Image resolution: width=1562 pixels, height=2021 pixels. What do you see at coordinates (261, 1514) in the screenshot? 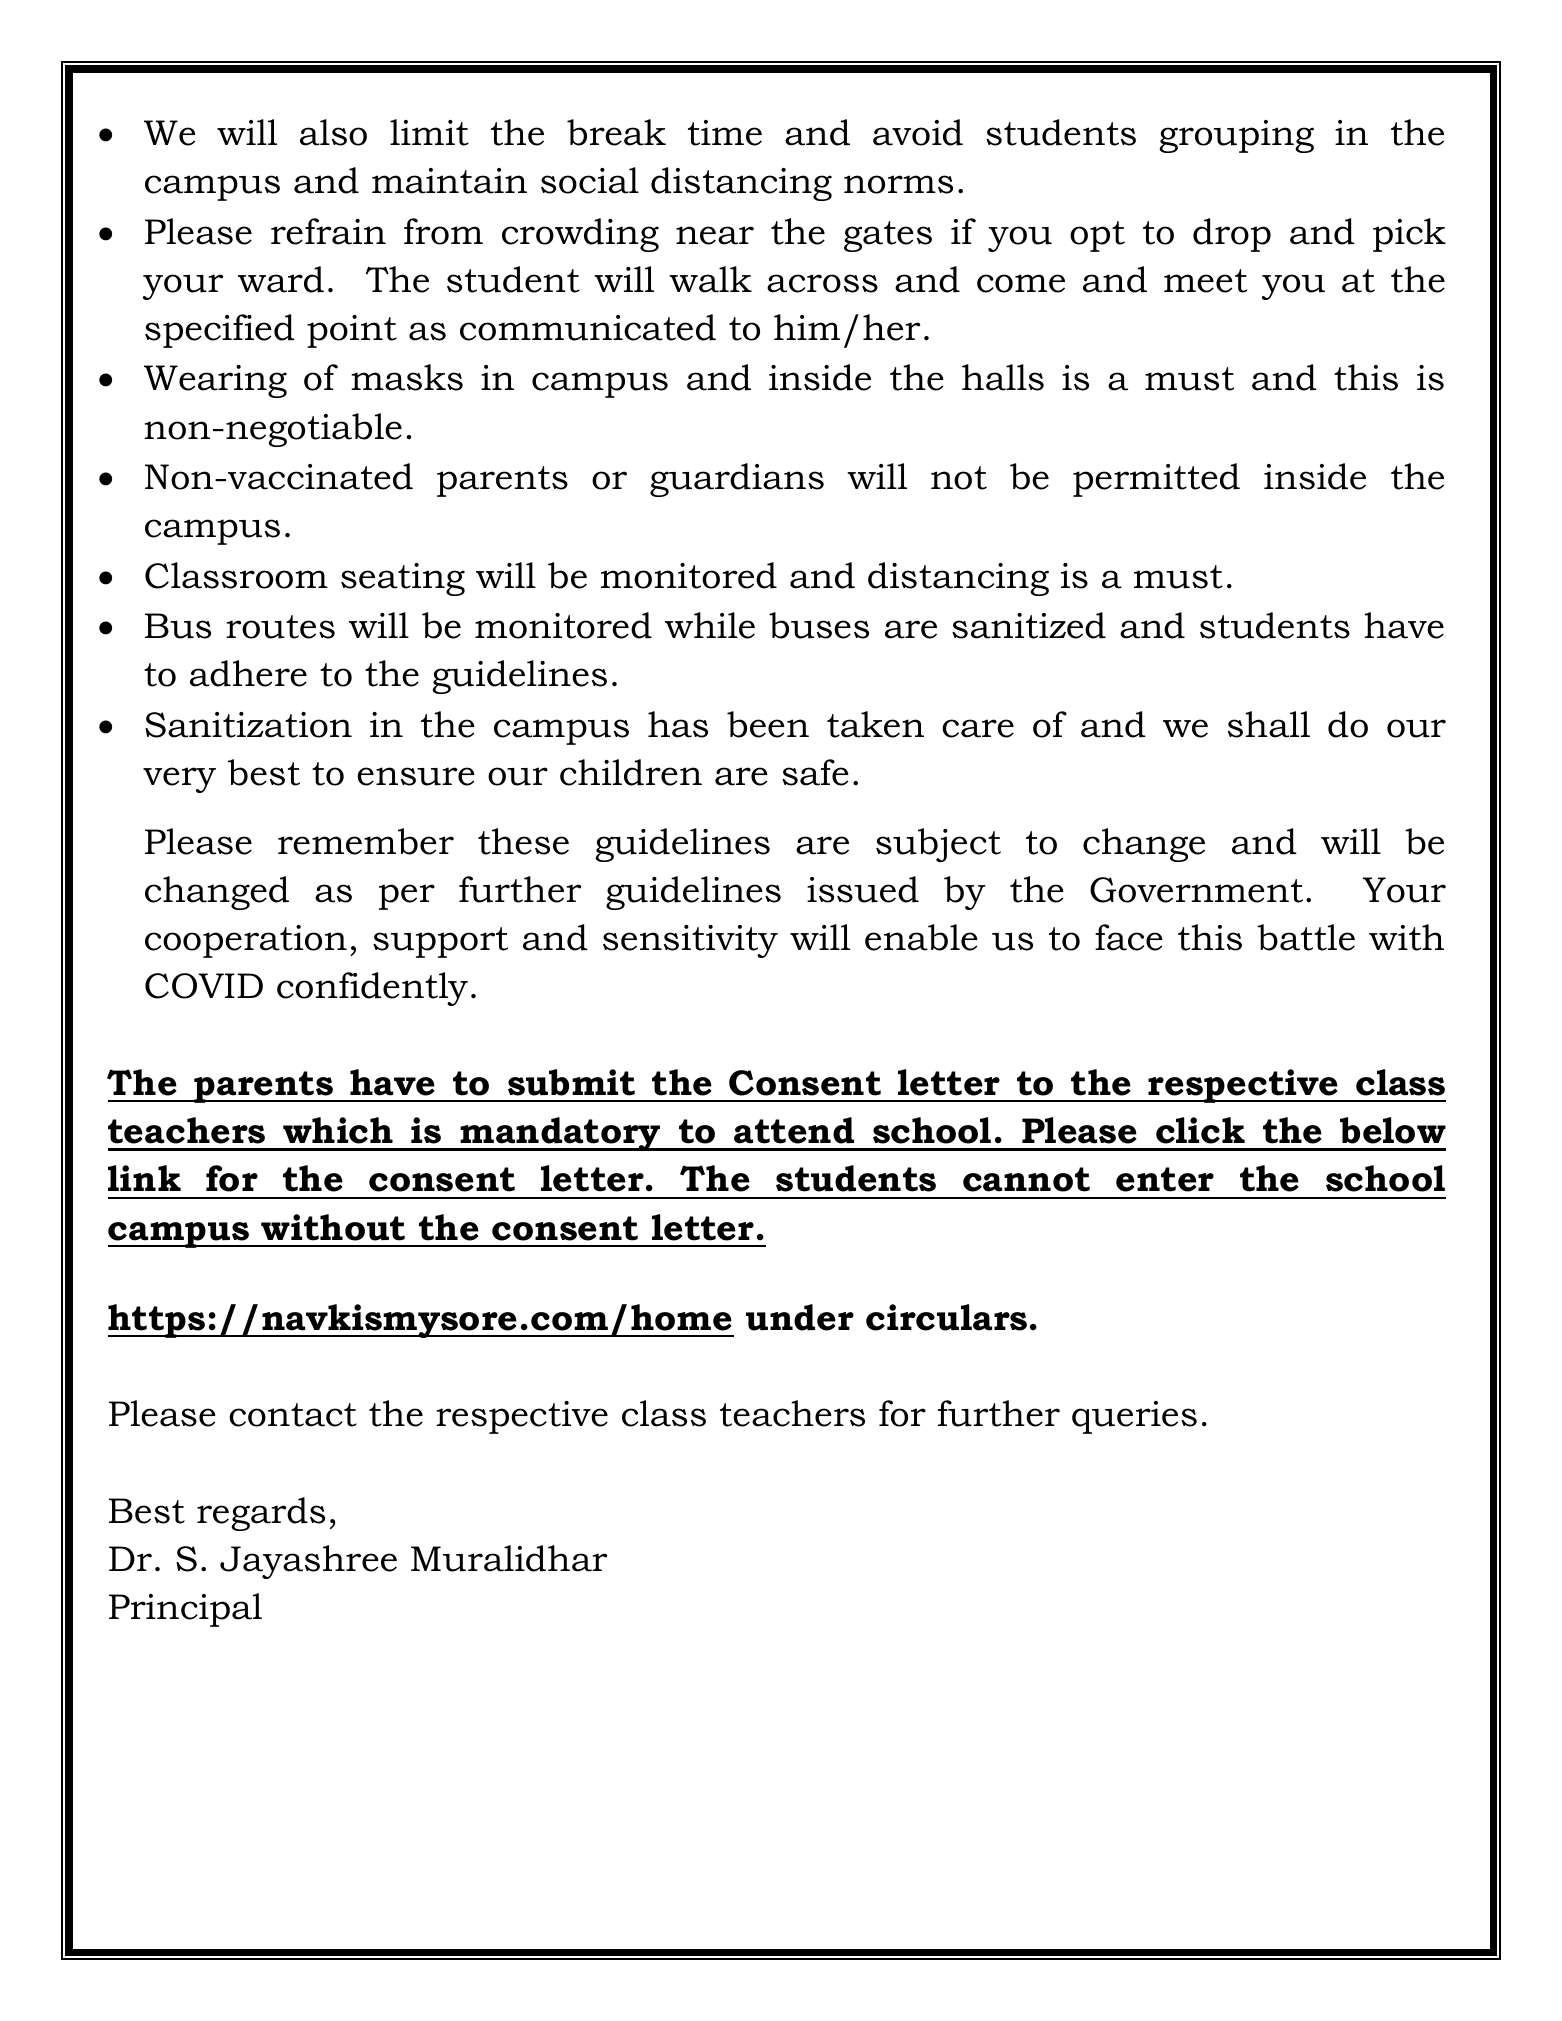
I see `regards` at bounding box center [261, 1514].
